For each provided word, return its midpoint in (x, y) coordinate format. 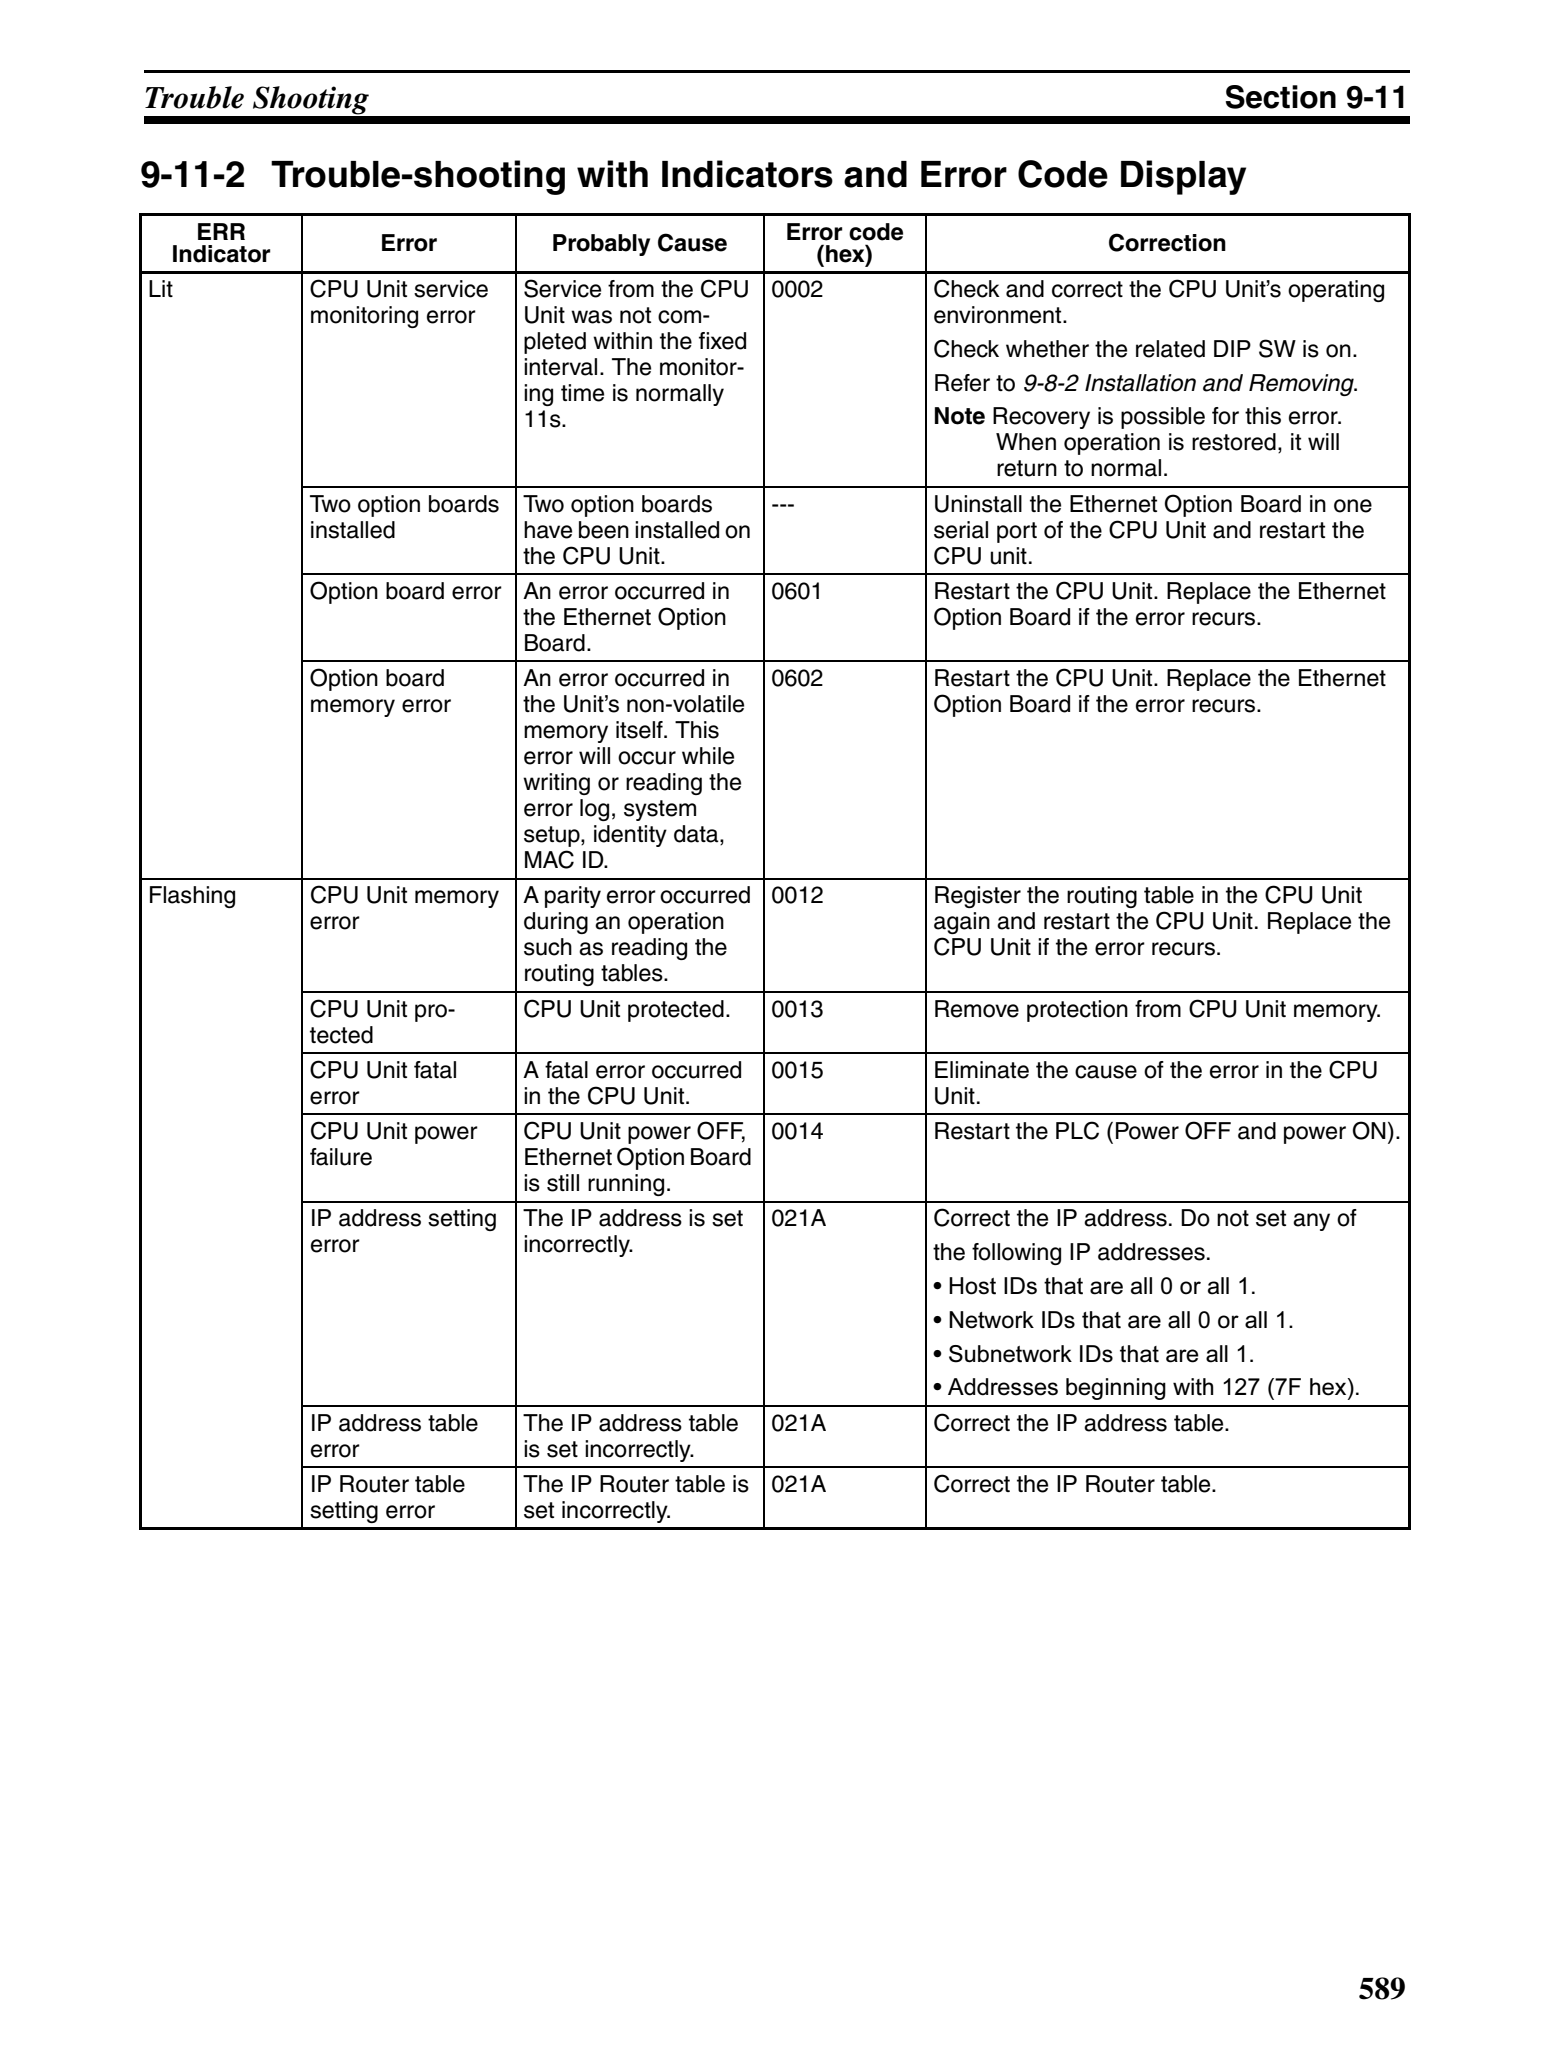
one (1353, 506)
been (604, 530)
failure (341, 1157)
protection (1077, 1011)
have (548, 530)
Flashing (192, 897)
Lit (161, 288)
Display (1183, 177)
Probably (601, 245)
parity (573, 897)
